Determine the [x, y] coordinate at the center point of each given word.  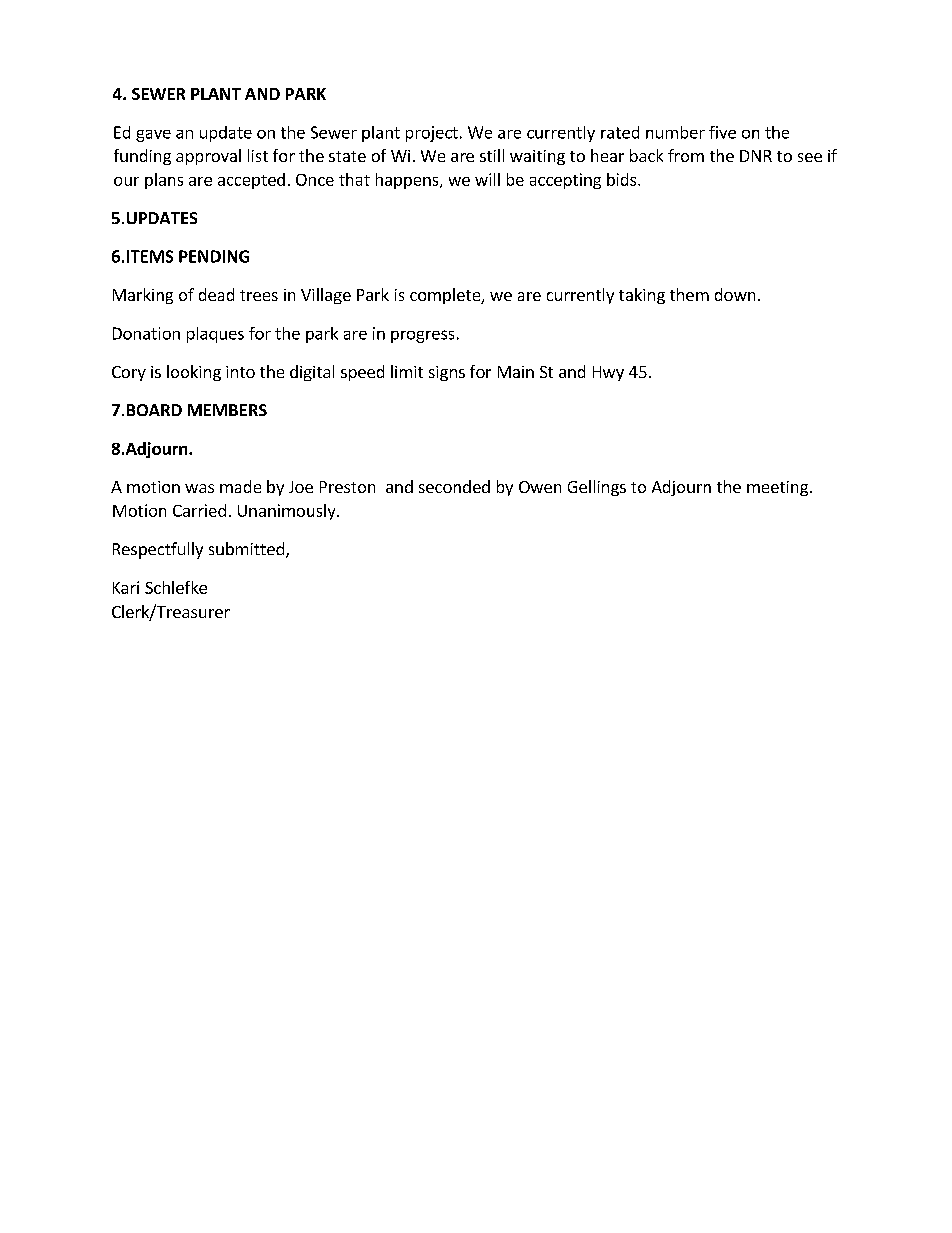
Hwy [608, 373]
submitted [246, 548]
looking [194, 373]
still [492, 155]
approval [208, 157]
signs [447, 373]
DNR [756, 156]
